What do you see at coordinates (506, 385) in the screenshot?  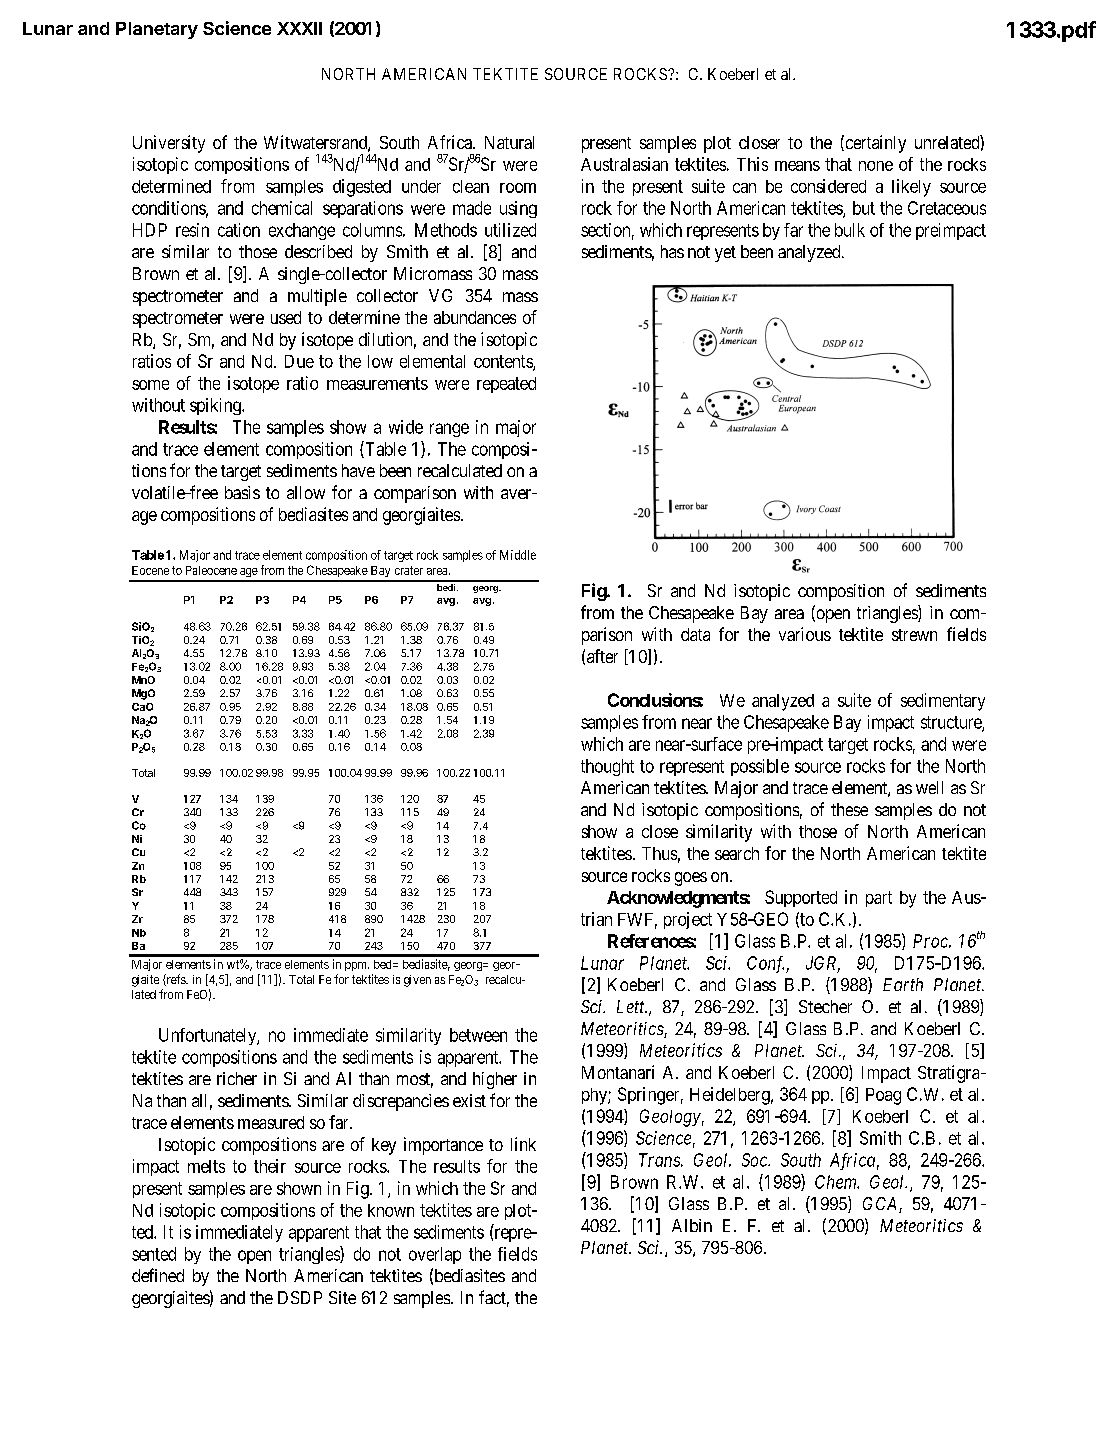 I see `repeated` at bounding box center [506, 385].
